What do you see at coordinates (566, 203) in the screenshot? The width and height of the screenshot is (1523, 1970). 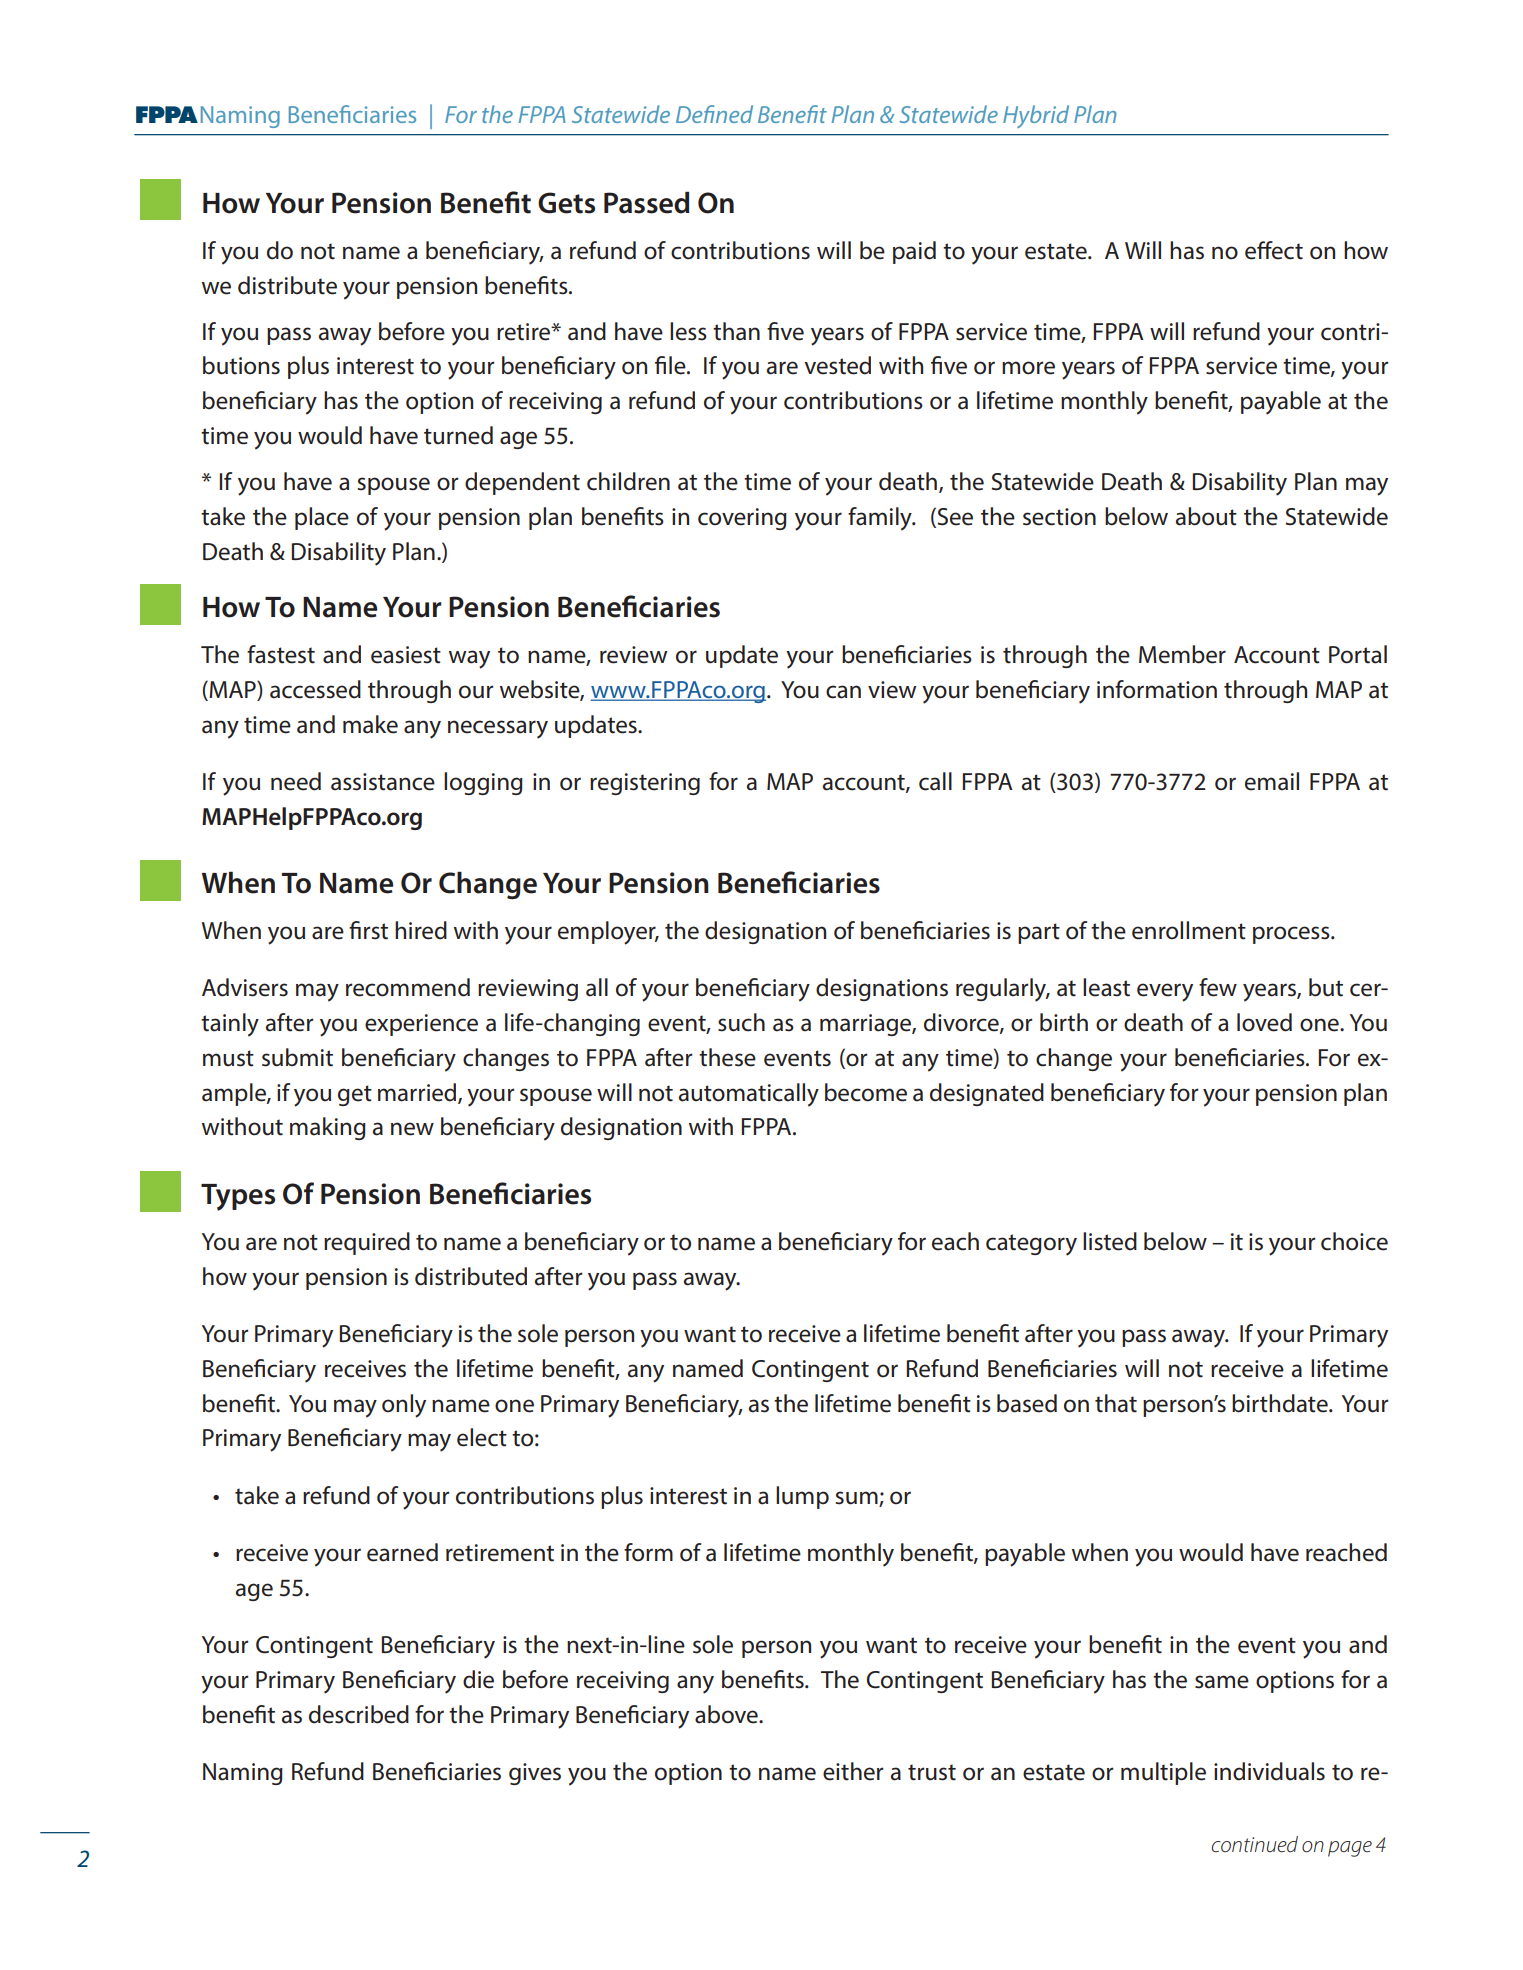 I see `Gets` at bounding box center [566, 203].
